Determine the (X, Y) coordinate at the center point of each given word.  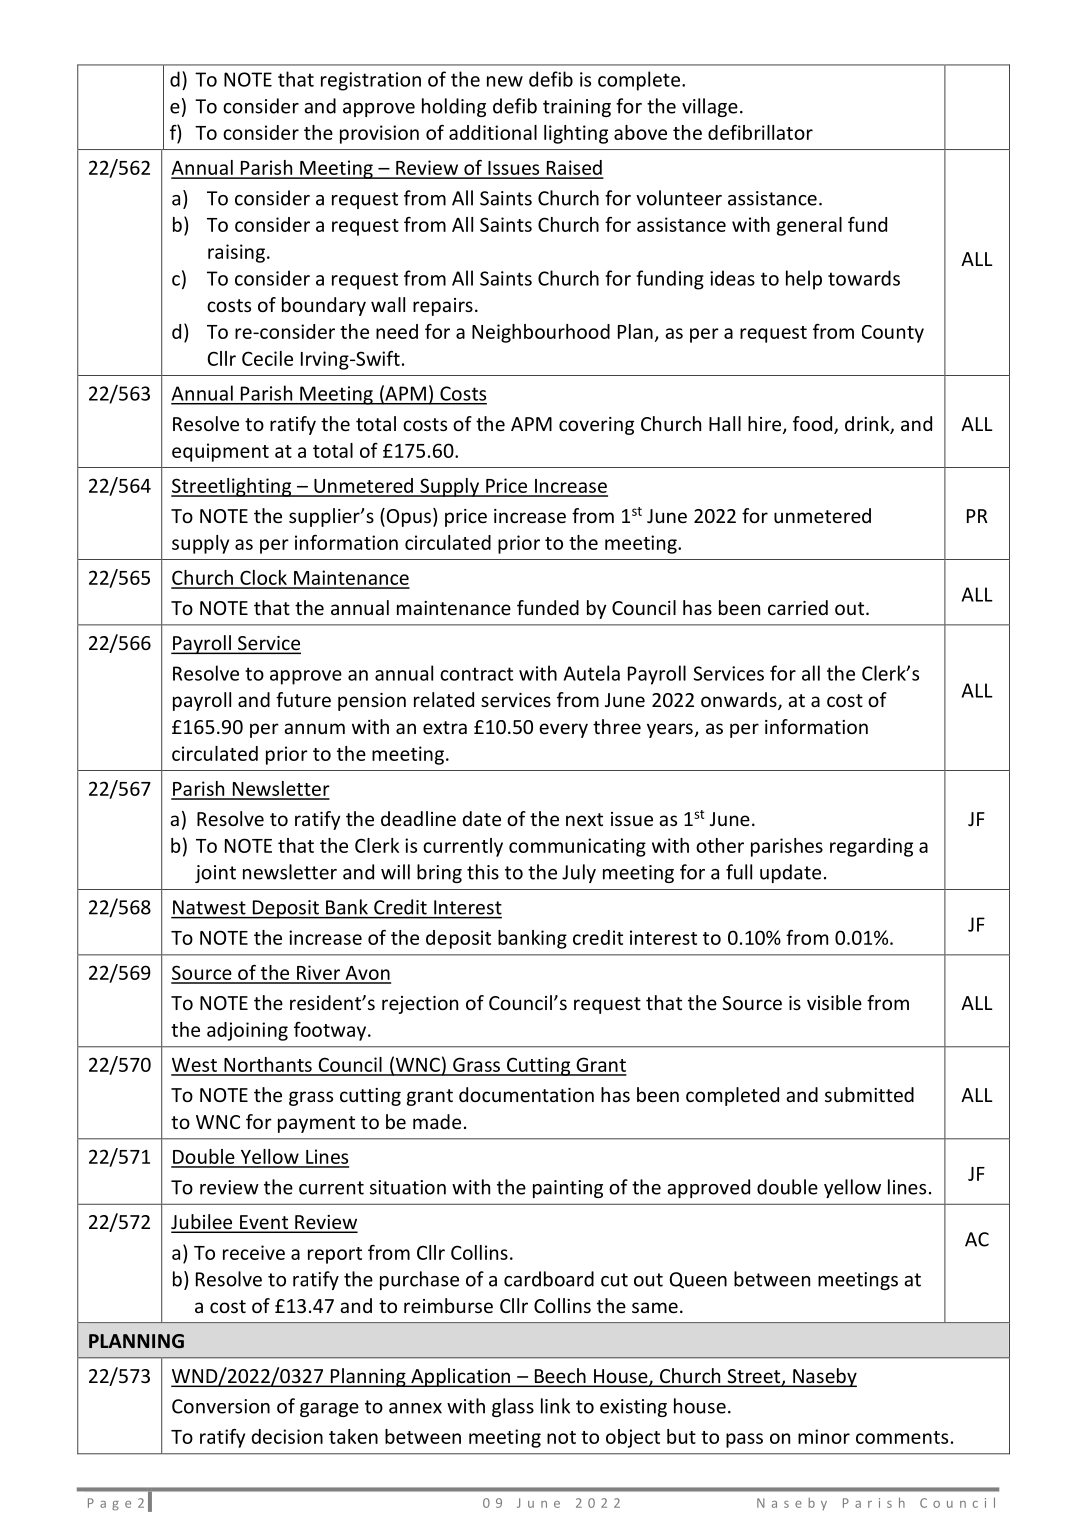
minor (824, 1436)
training (577, 108)
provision (379, 134)
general (809, 226)
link (555, 1406)
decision (287, 1436)
